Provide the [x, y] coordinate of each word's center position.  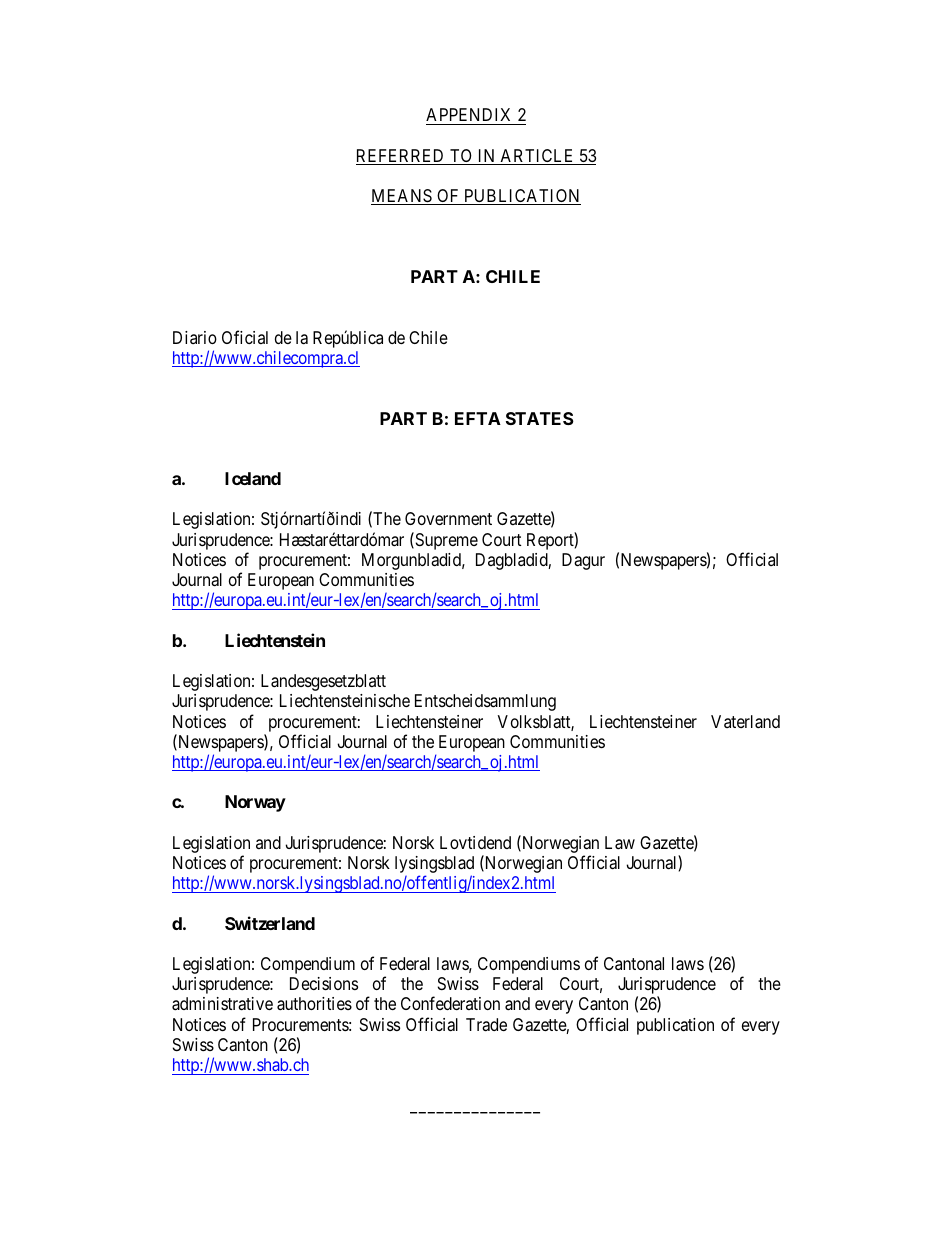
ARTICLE [537, 157]
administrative [222, 1004]
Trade [486, 1025]
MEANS [402, 197]
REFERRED [401, 157]
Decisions [324, 983]
